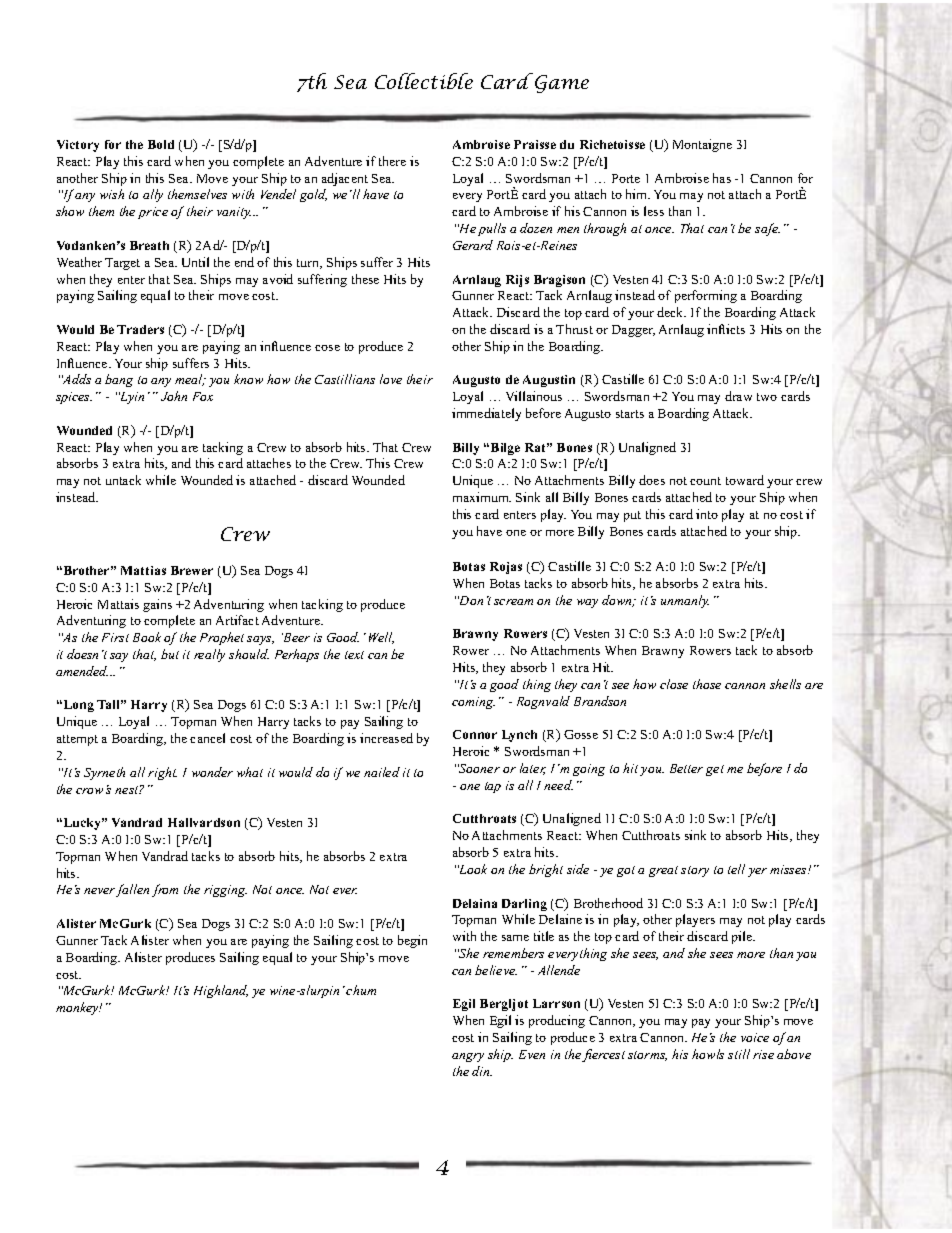  I want to click on Collectible, so click(424, 81).
